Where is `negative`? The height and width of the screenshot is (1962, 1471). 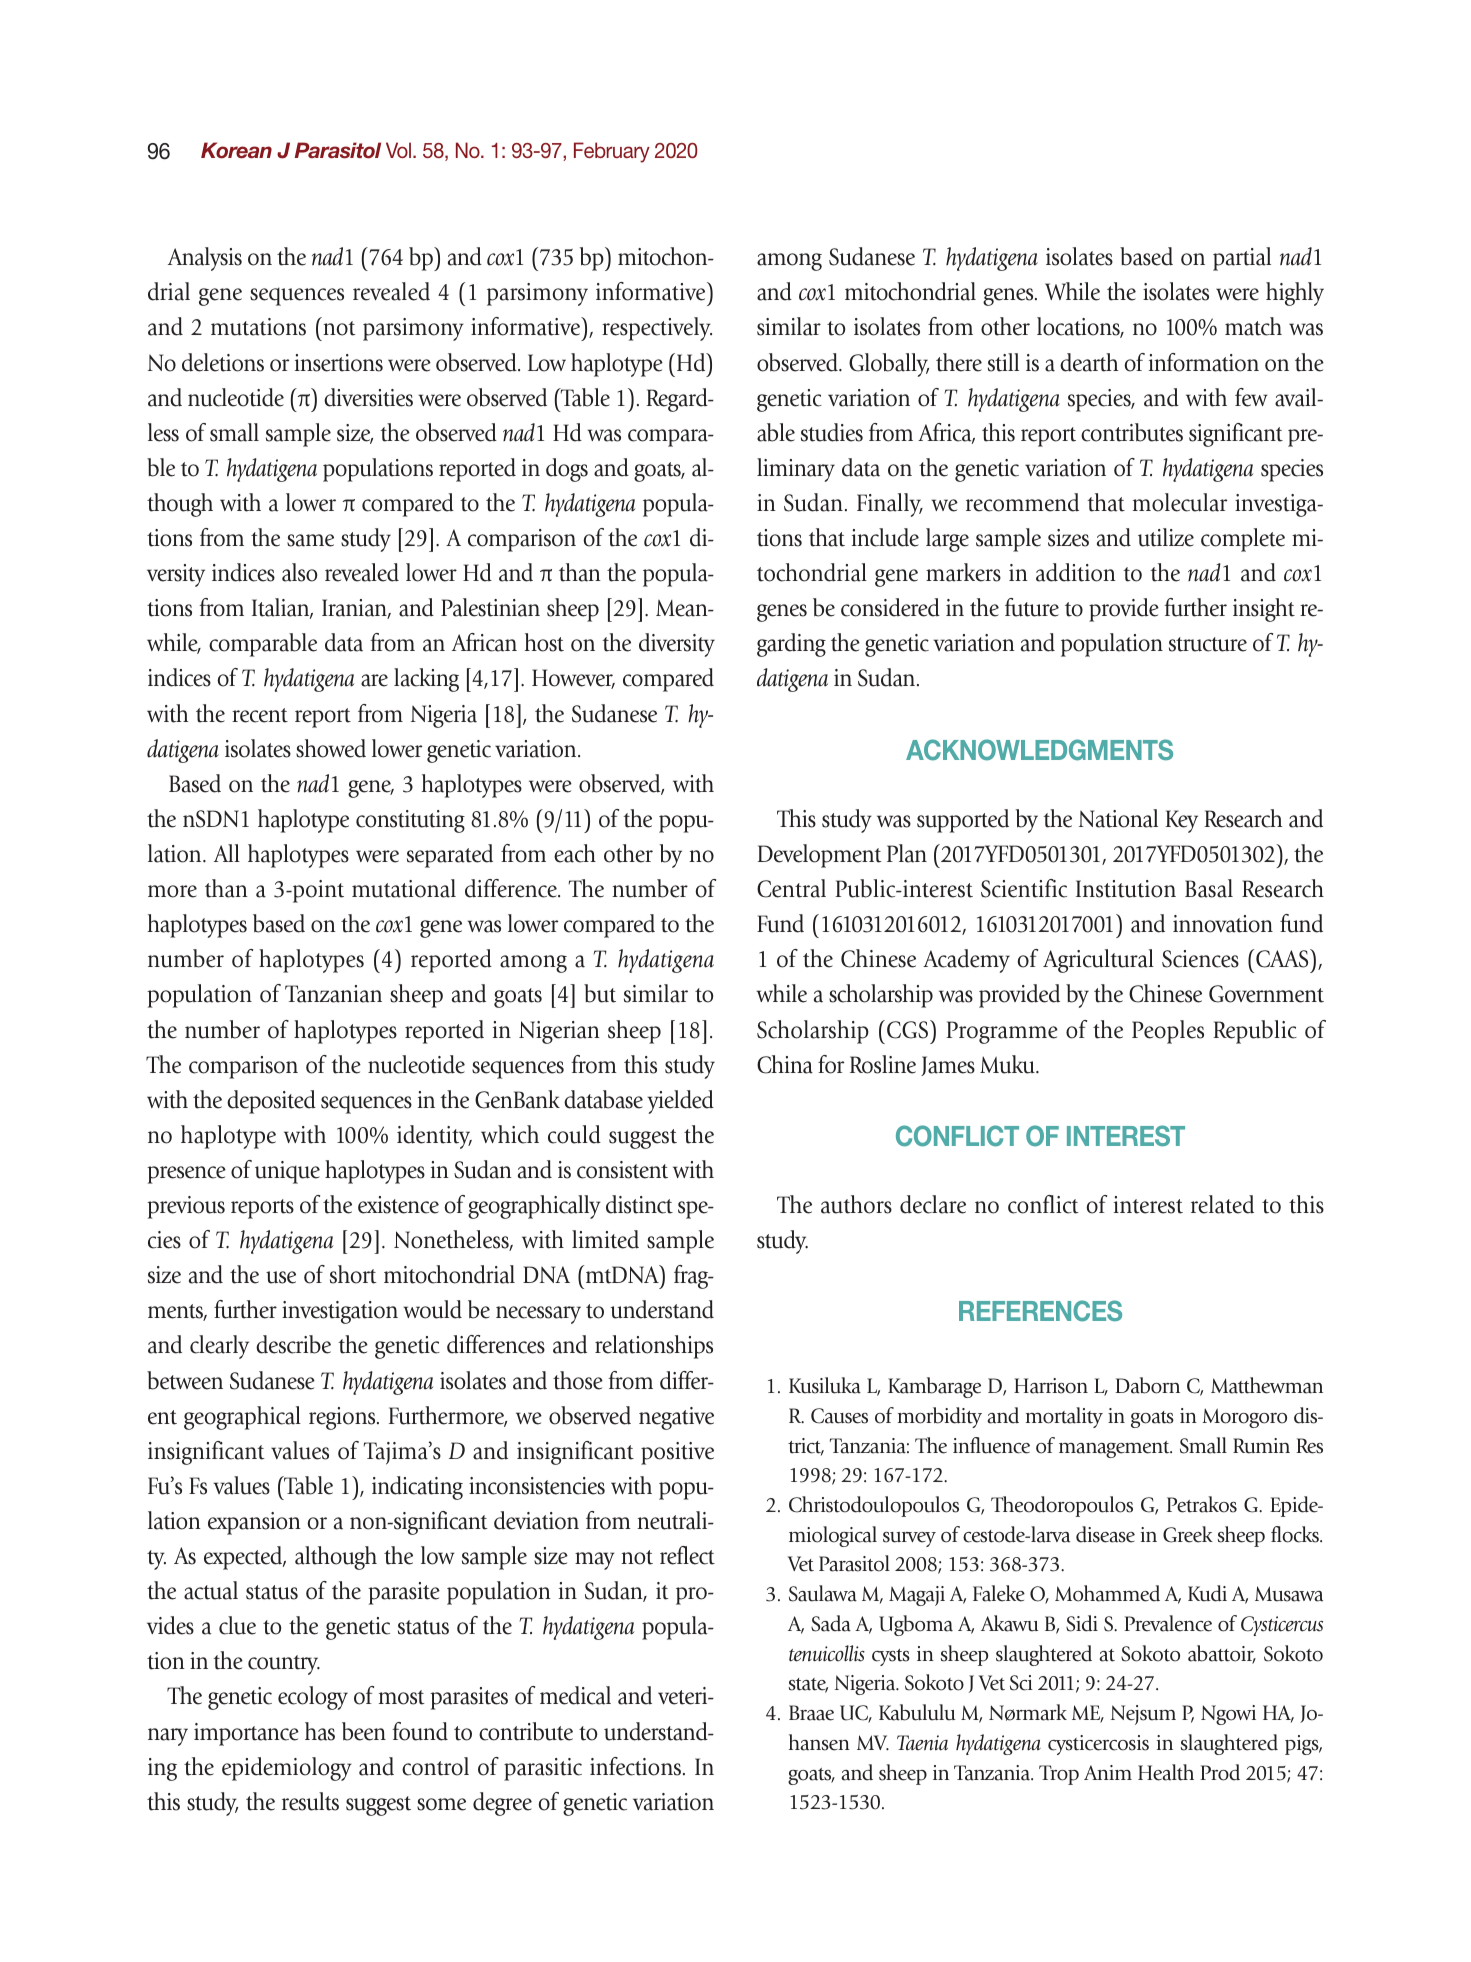
negative is located at coordinates (676, 1418).
